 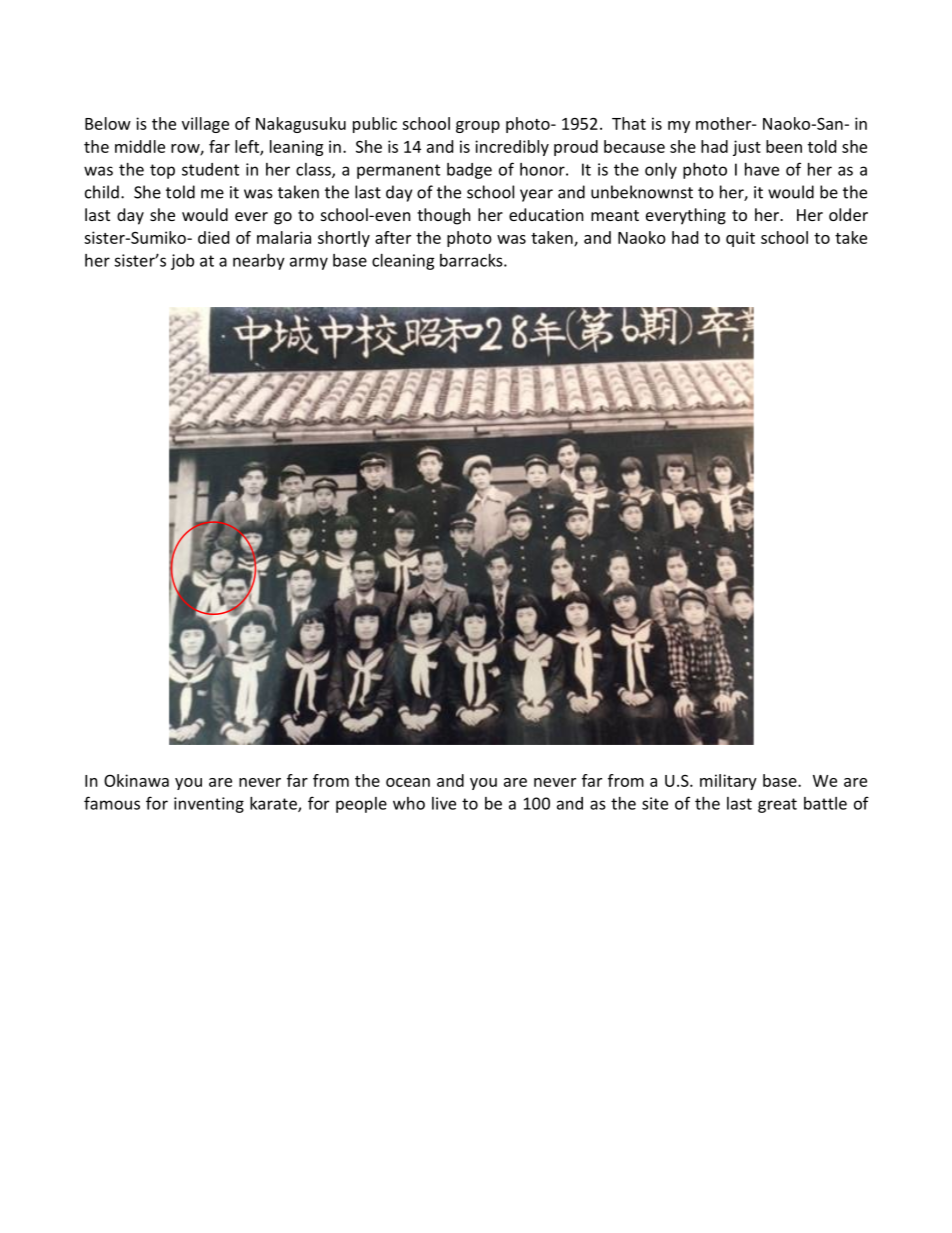 I want to click on inventing, so click(x=209, y=805).
